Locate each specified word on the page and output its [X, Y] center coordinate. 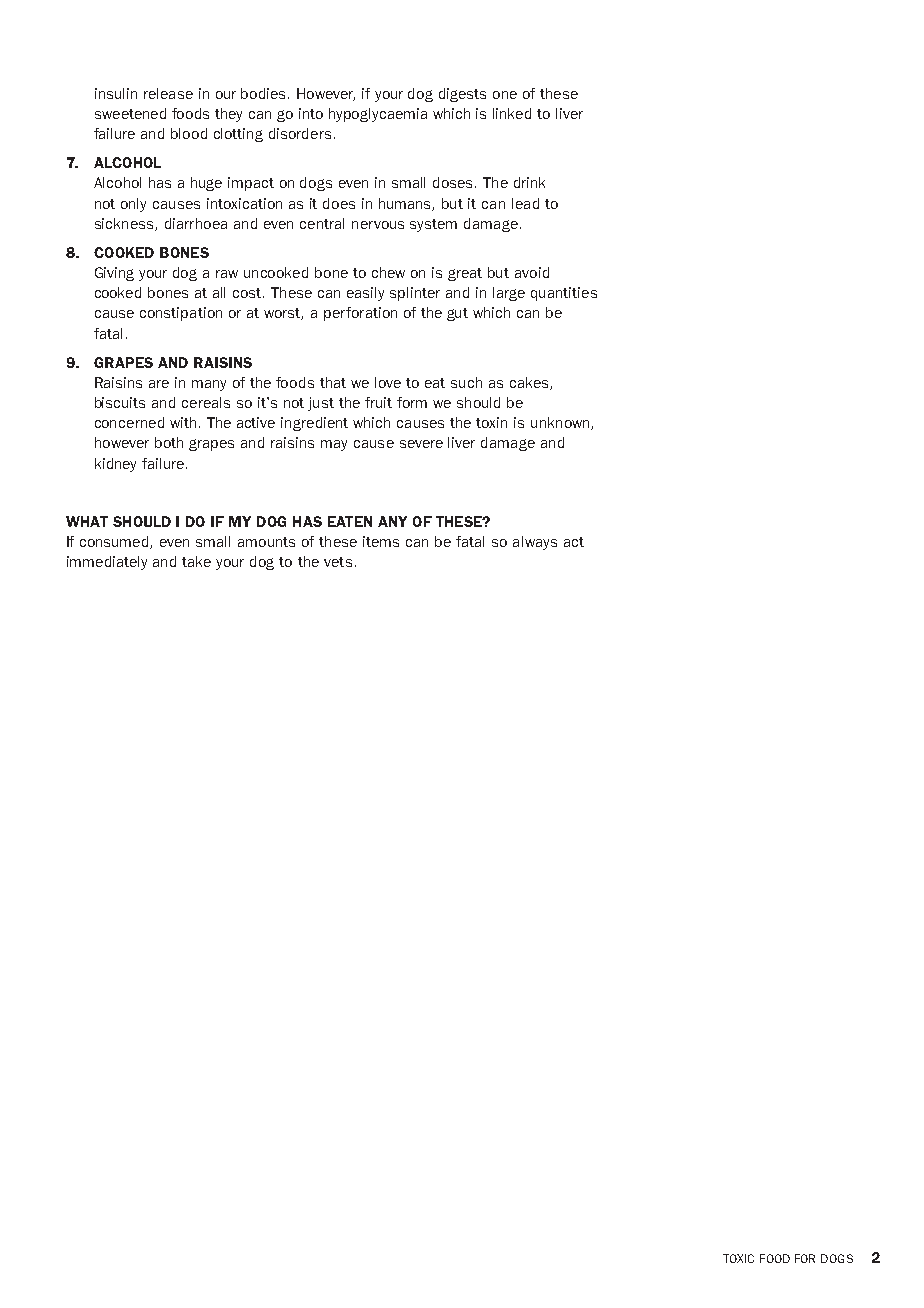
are [159, 384]
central [322, 223]
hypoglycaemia [378, 115]
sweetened [130, 113]
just [321, 404]
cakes [530, 383]
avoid [532, 272]
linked [512, 113]
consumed [115, 542]
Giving [114, 274]
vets [338, 562]
